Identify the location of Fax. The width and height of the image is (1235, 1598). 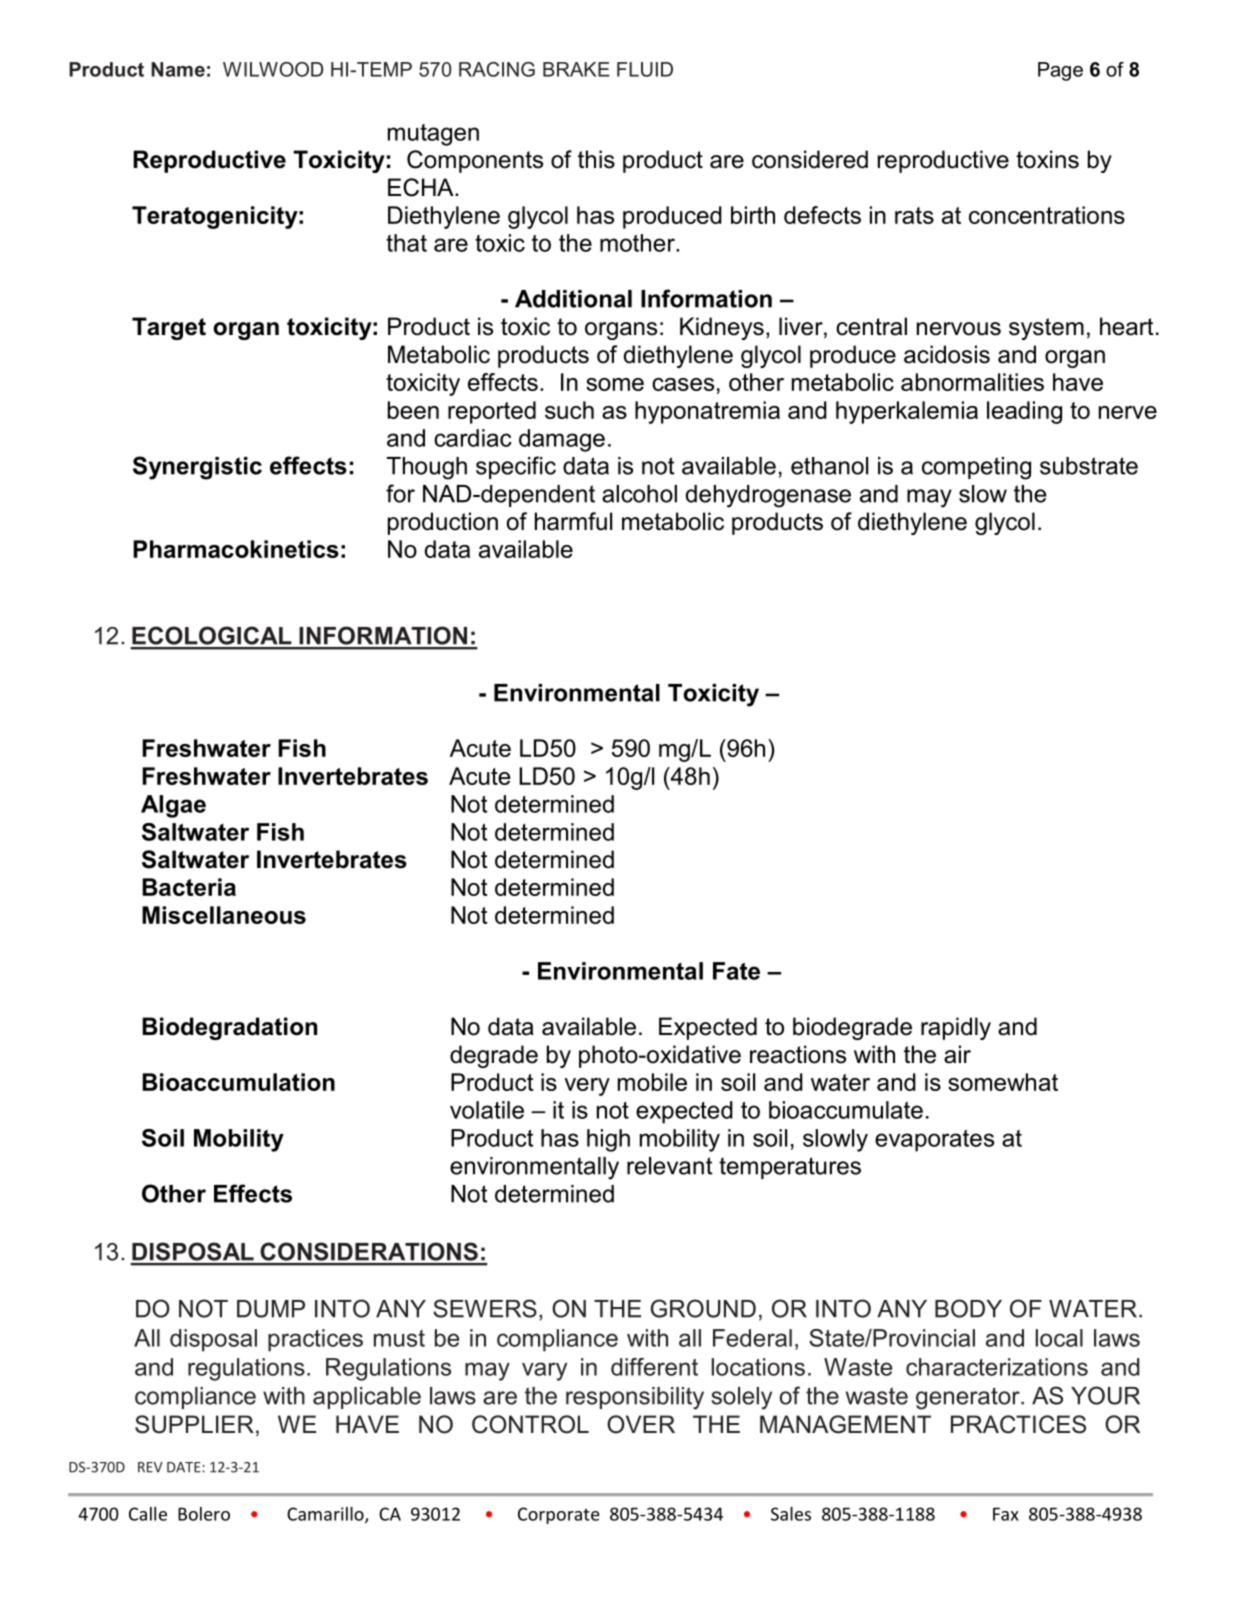
(1006, 1514).
